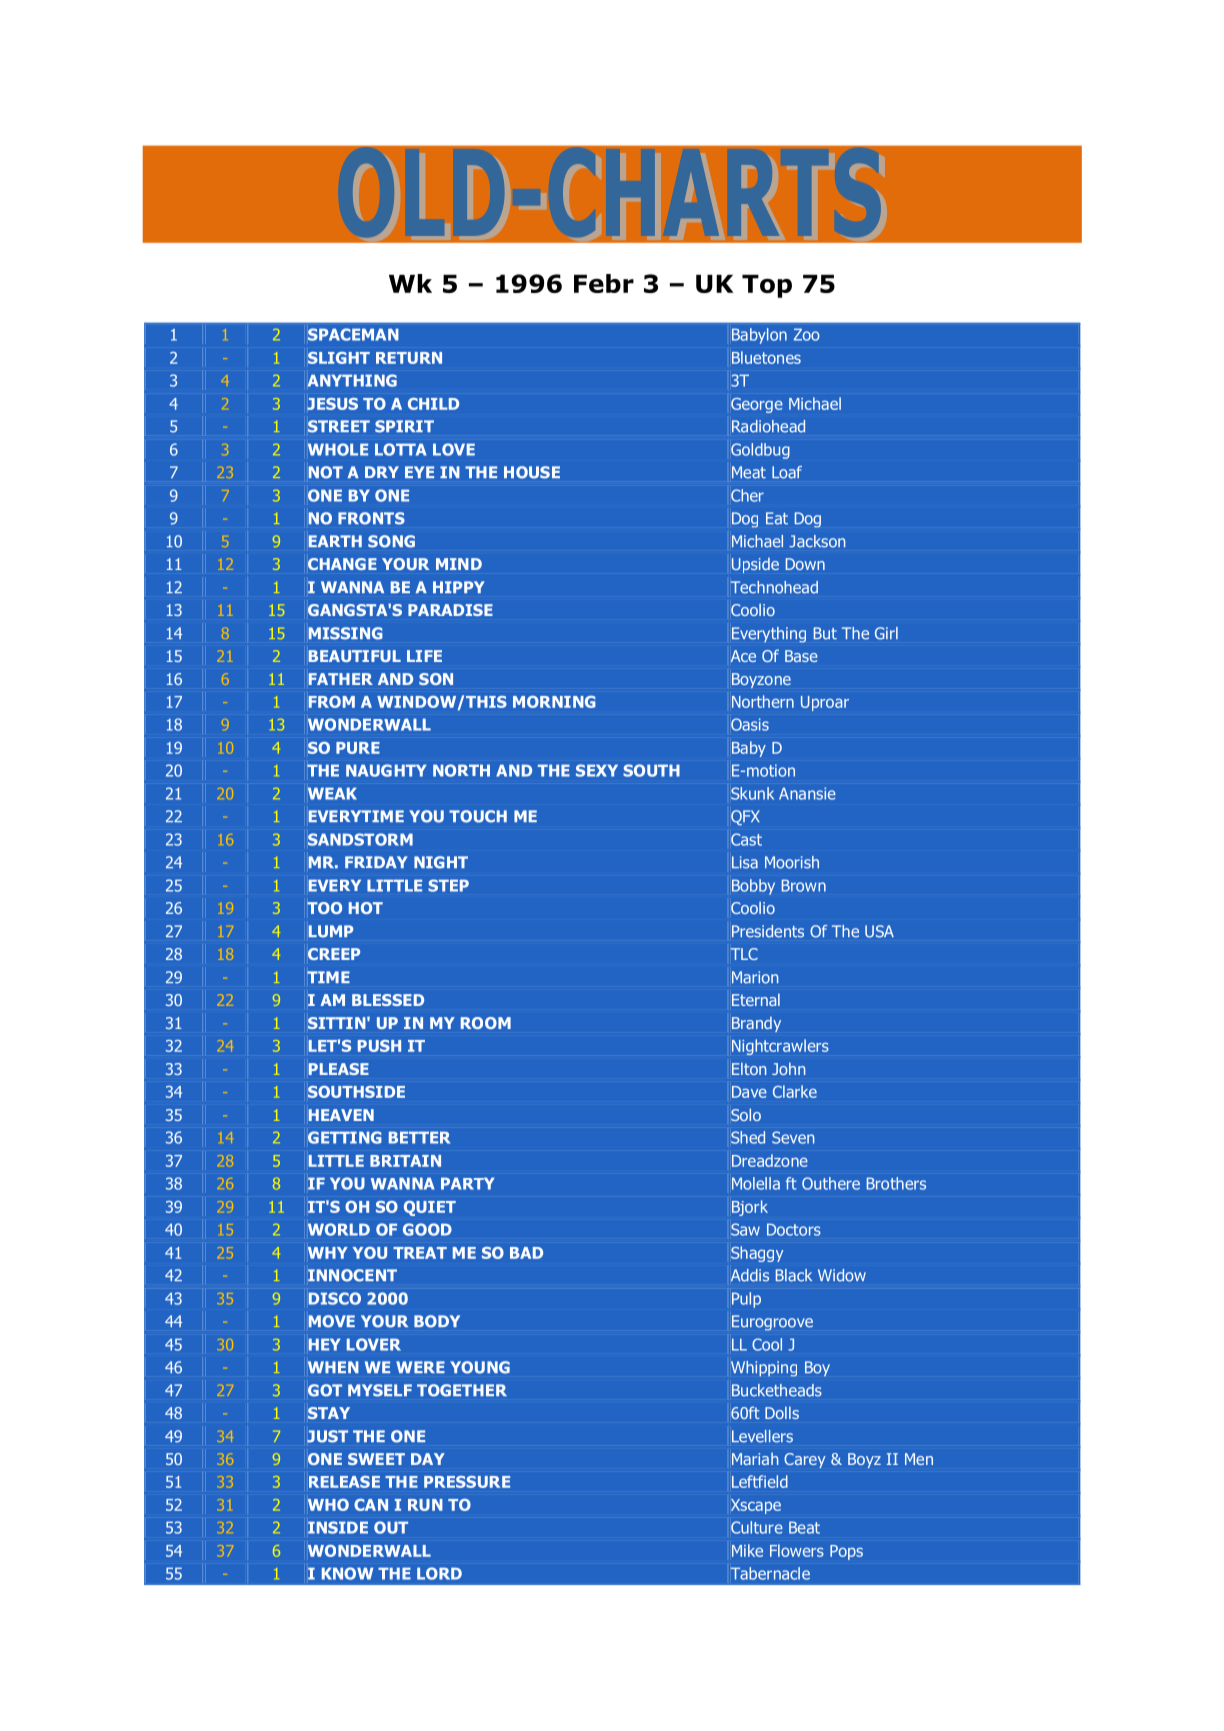 The height and width of the image is (1731, 1224). I want to click on Uproar, so click(825, 703).
